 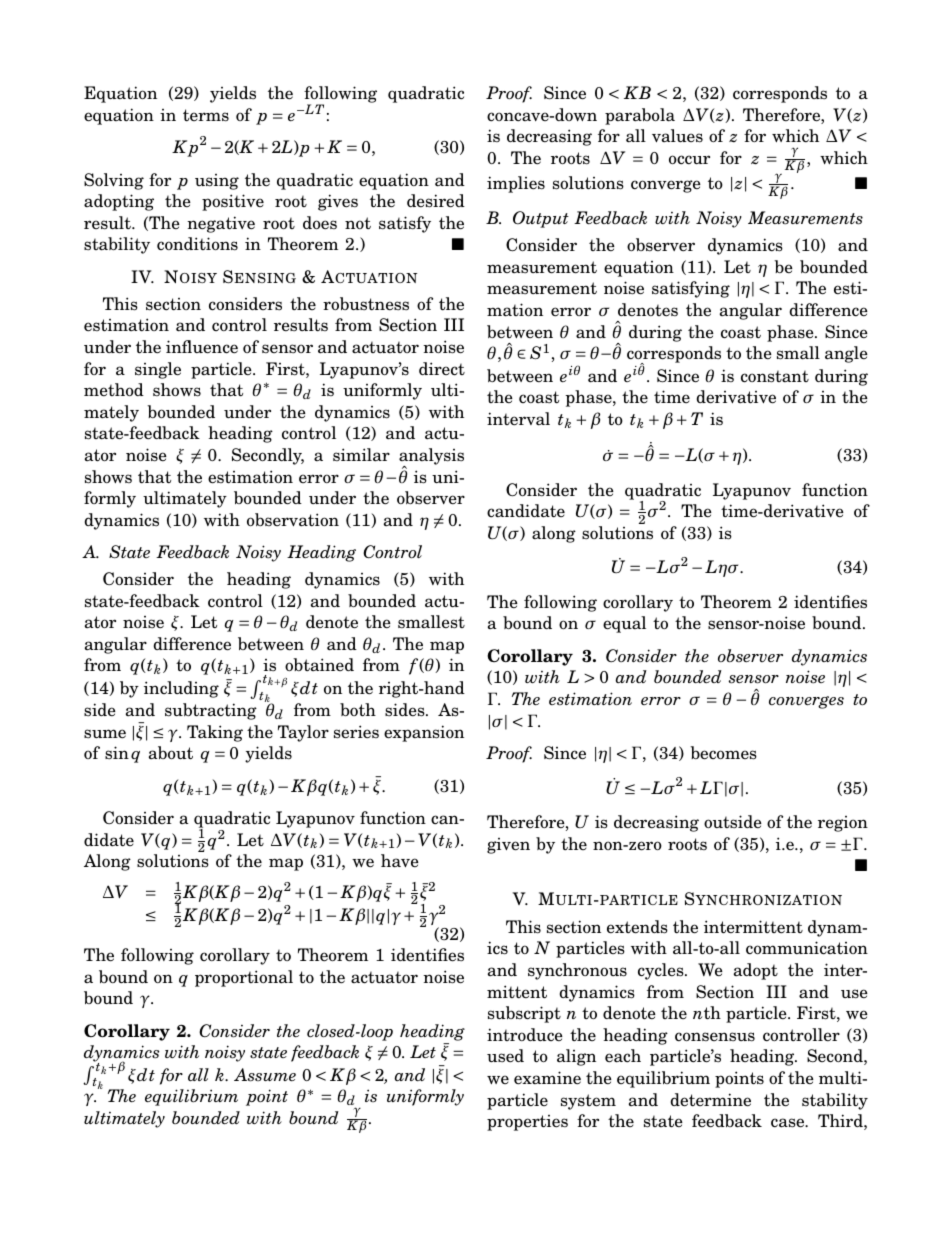 I want to click on implies, so click(x=516, y=184).
